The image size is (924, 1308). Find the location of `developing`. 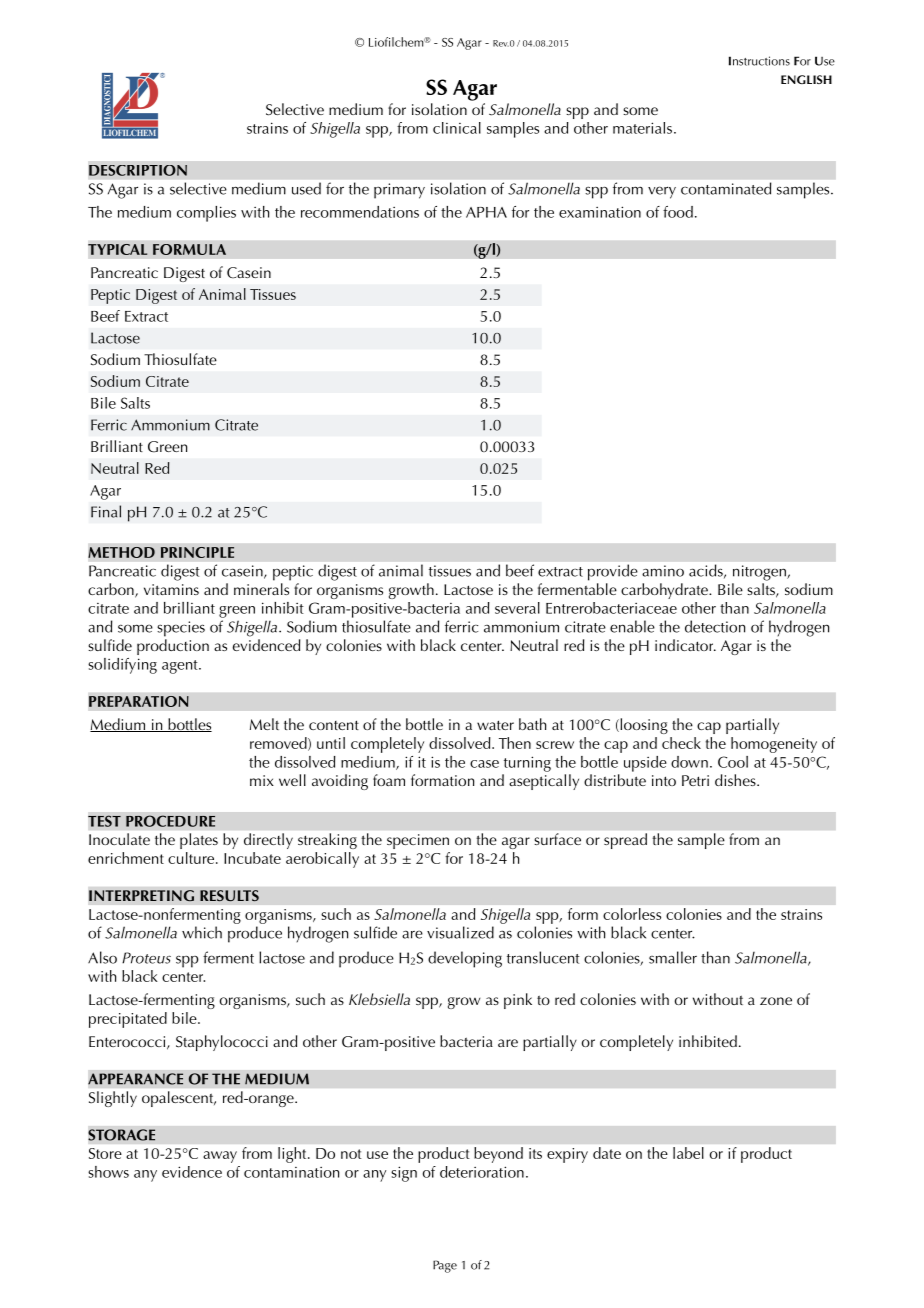

developing is located at coordinates (465, 959).
